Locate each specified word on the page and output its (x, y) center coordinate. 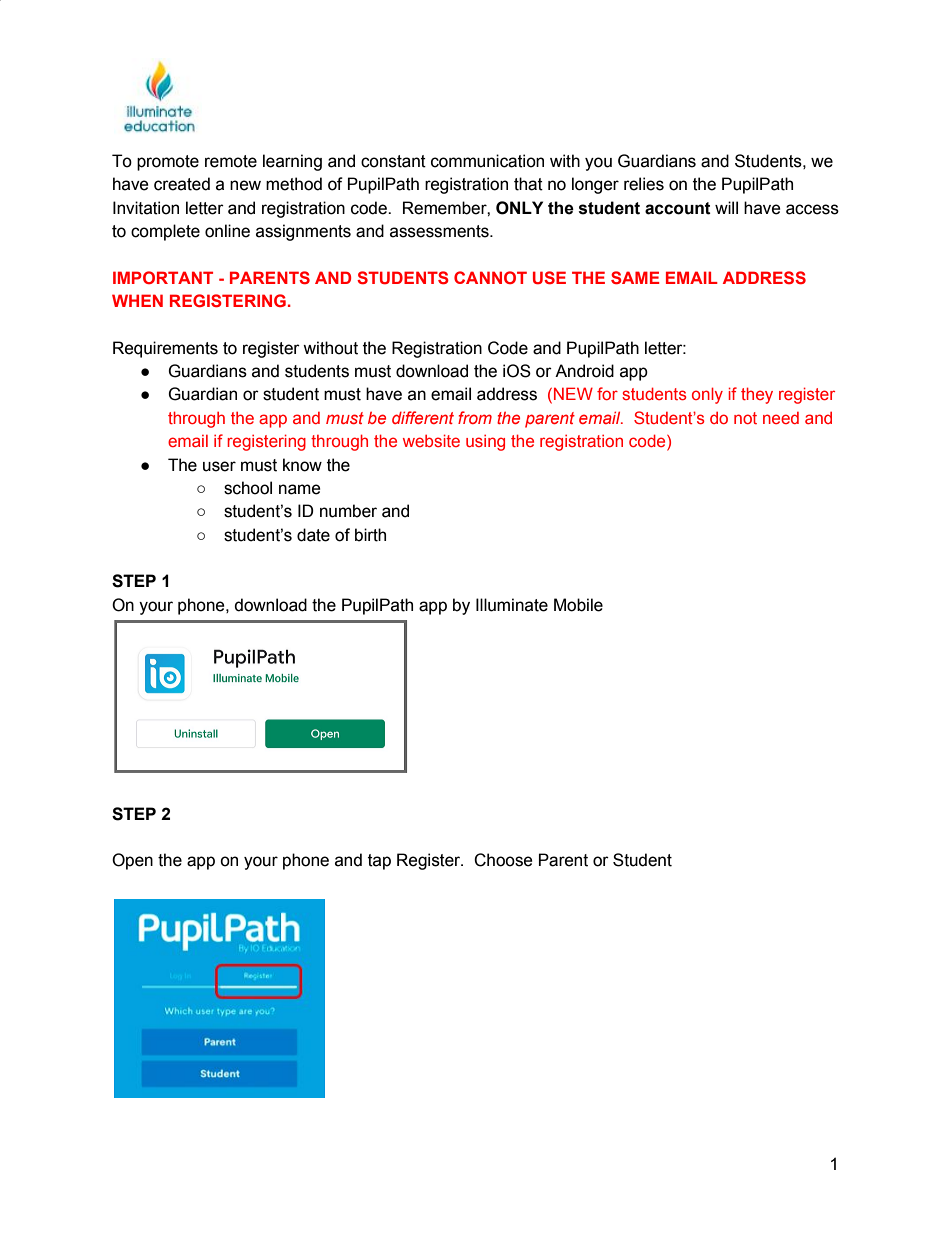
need (781, 418)
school (248, 488)
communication (487, 161)
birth (370, 535)
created (182, 184)
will (726, 207)
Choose (503, 860)
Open (132, 861)
